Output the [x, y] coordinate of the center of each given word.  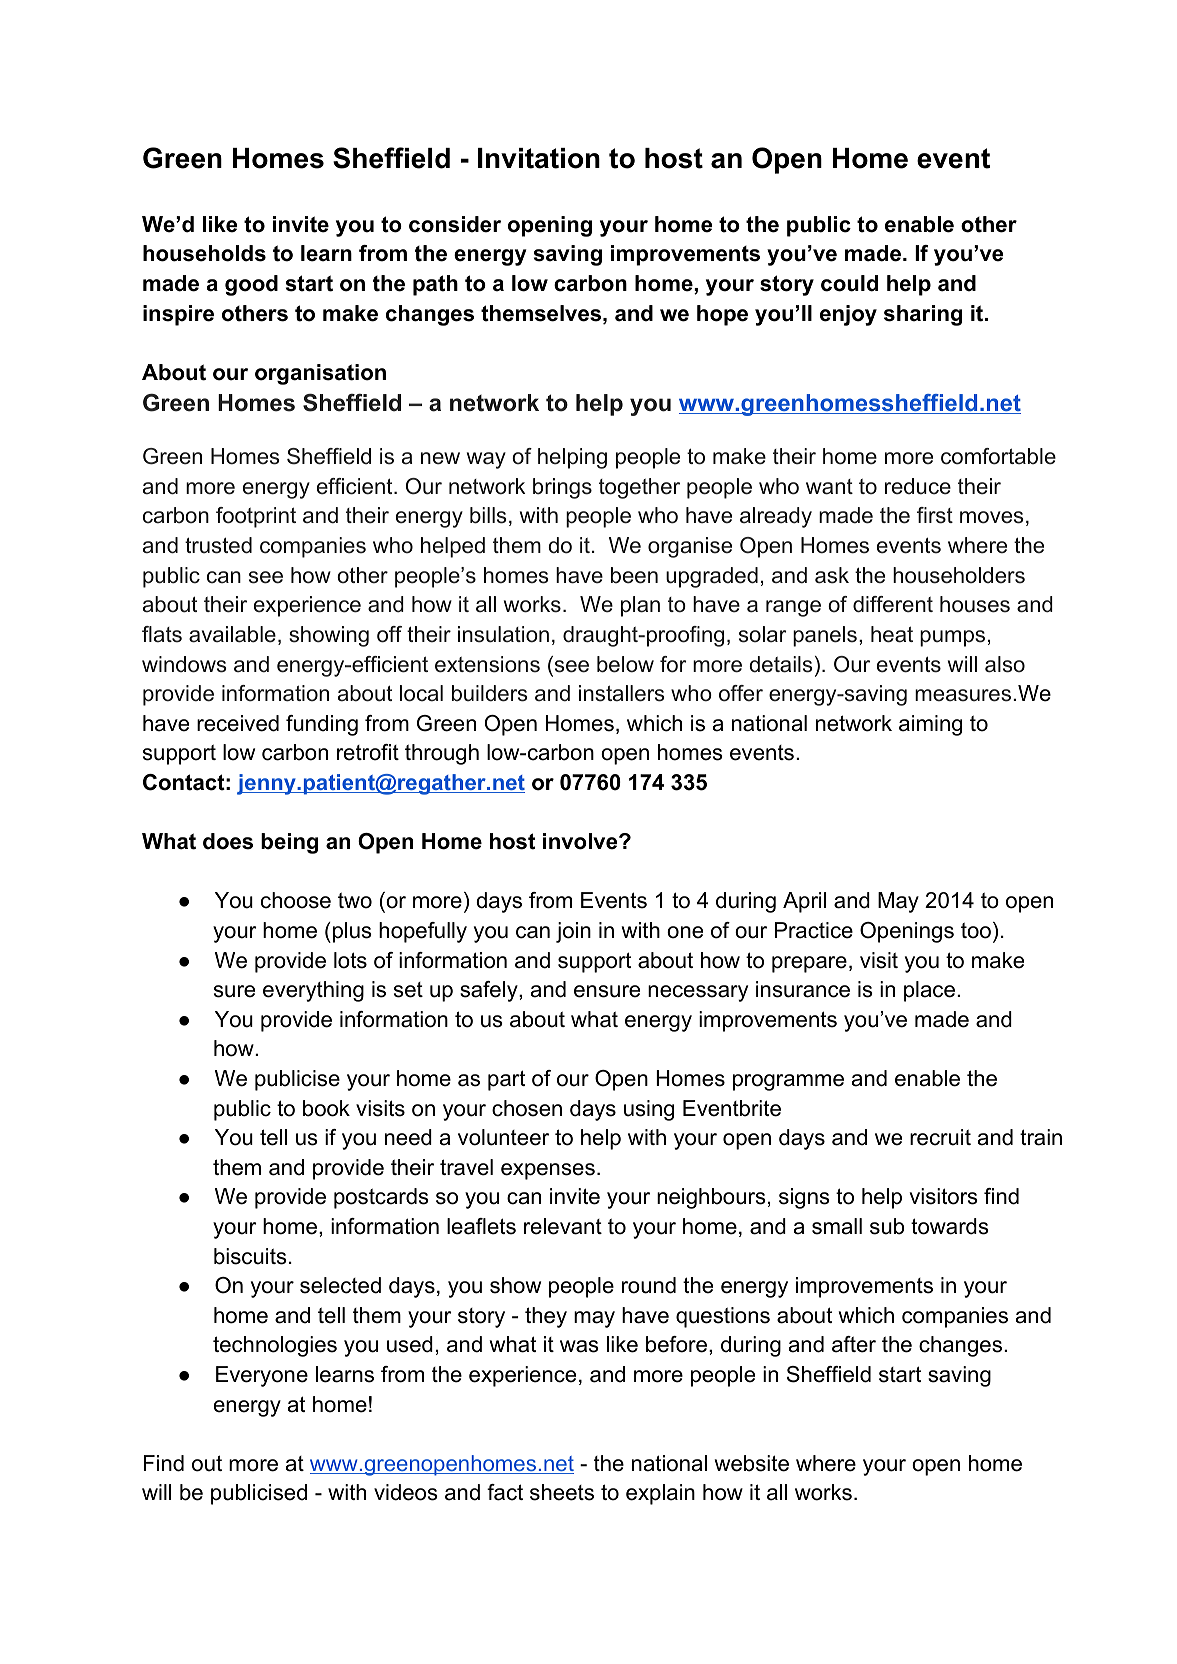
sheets [562, 1492]
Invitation [539, 158]
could [849, 283]
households [204, 253]
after [854, 1344]
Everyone [262, 1376]
